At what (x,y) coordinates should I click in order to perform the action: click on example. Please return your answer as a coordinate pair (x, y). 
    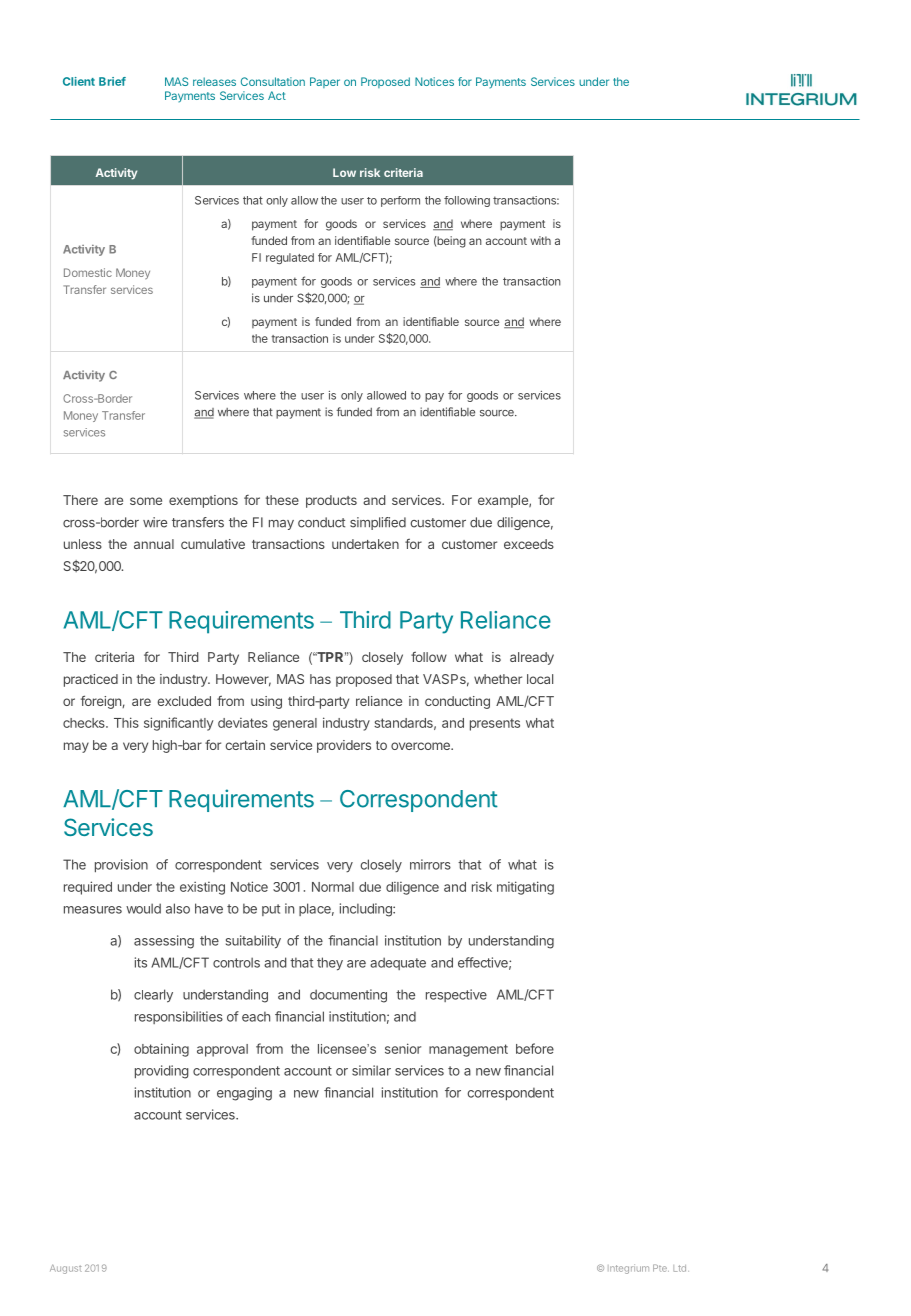
    Looking at the image, I should click on (504, 501).
